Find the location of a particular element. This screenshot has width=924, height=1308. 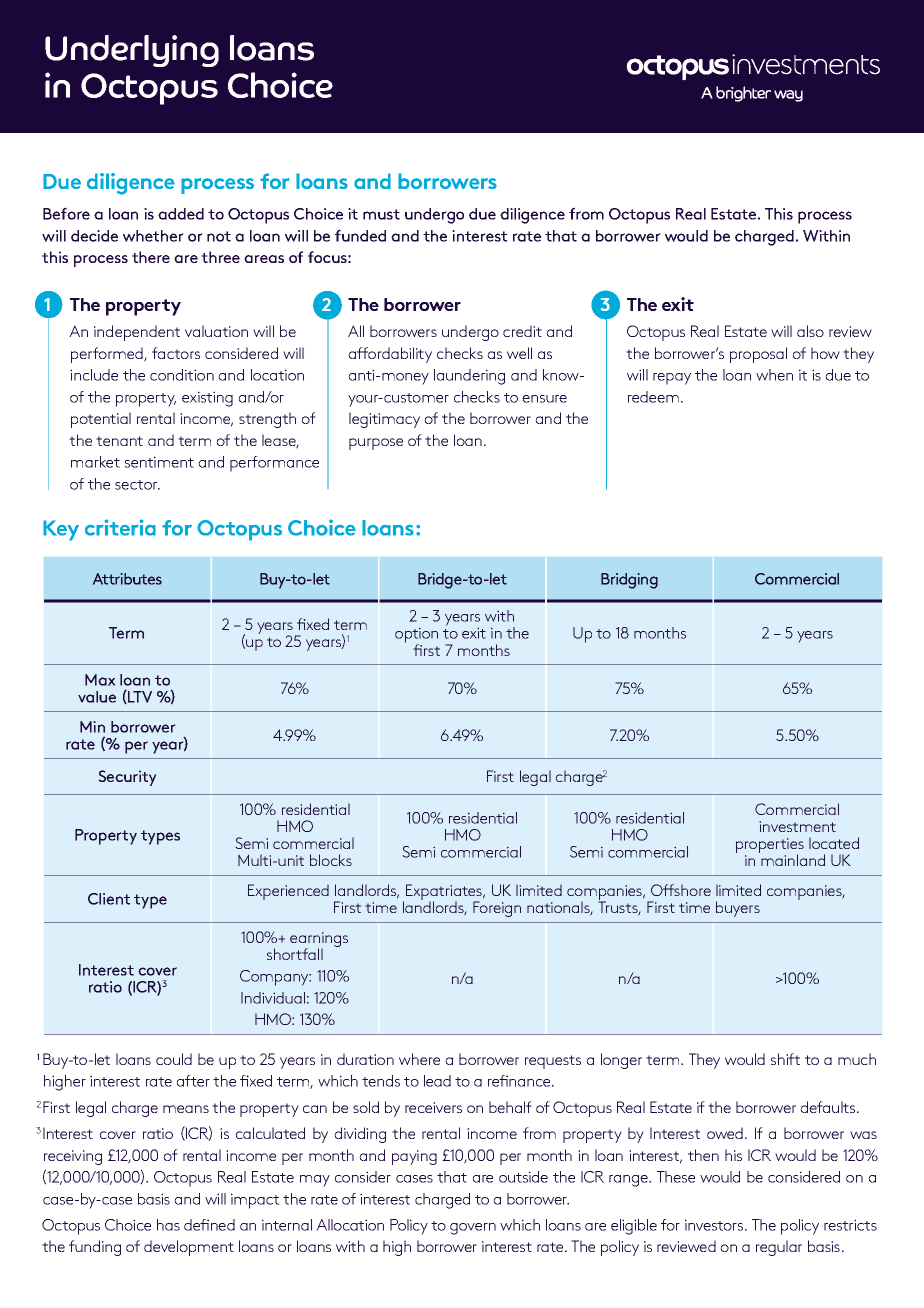

Bridging is located at coordinates (629, 581).
